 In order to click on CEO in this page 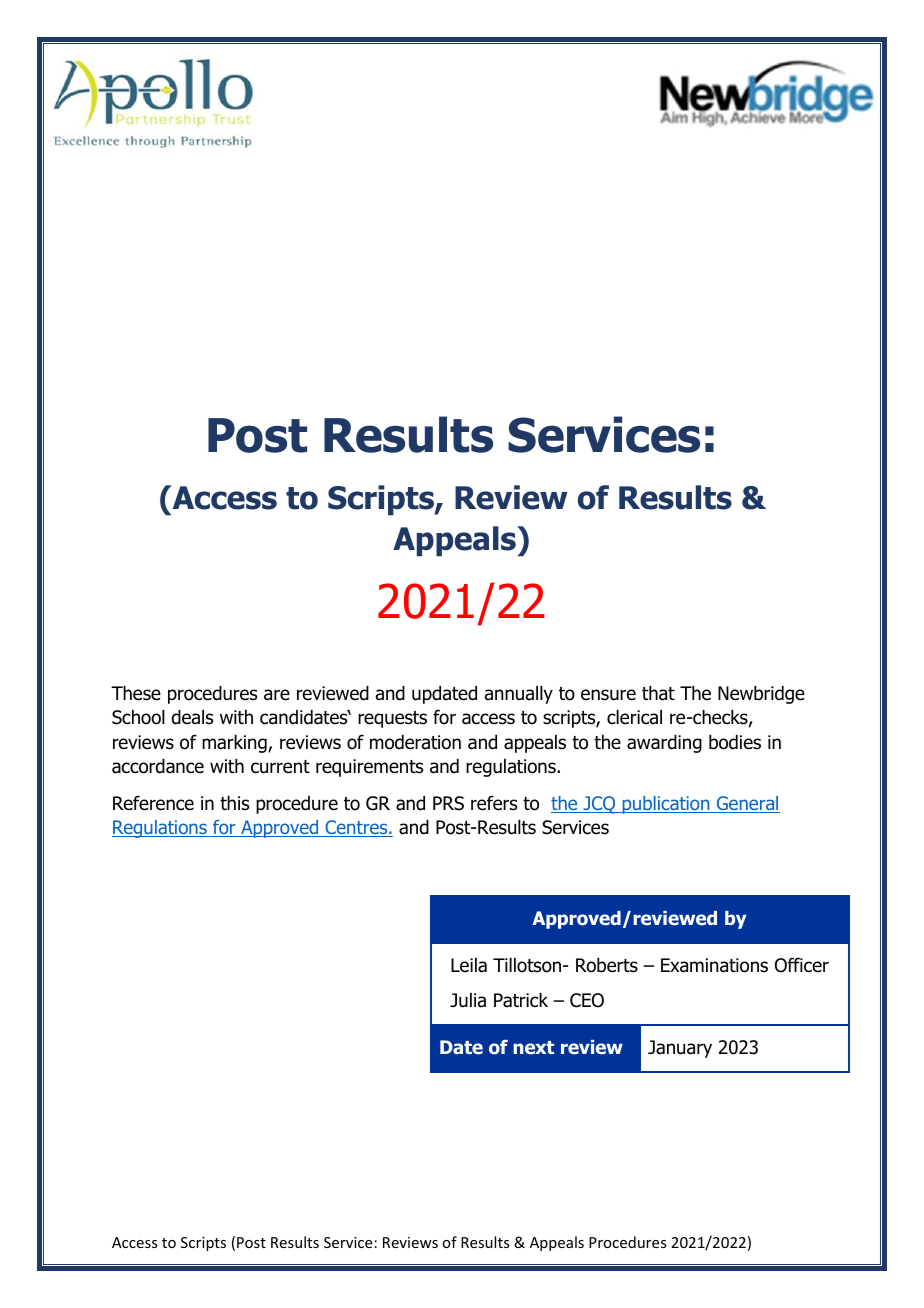, I will do `click(587, 1000)`.
